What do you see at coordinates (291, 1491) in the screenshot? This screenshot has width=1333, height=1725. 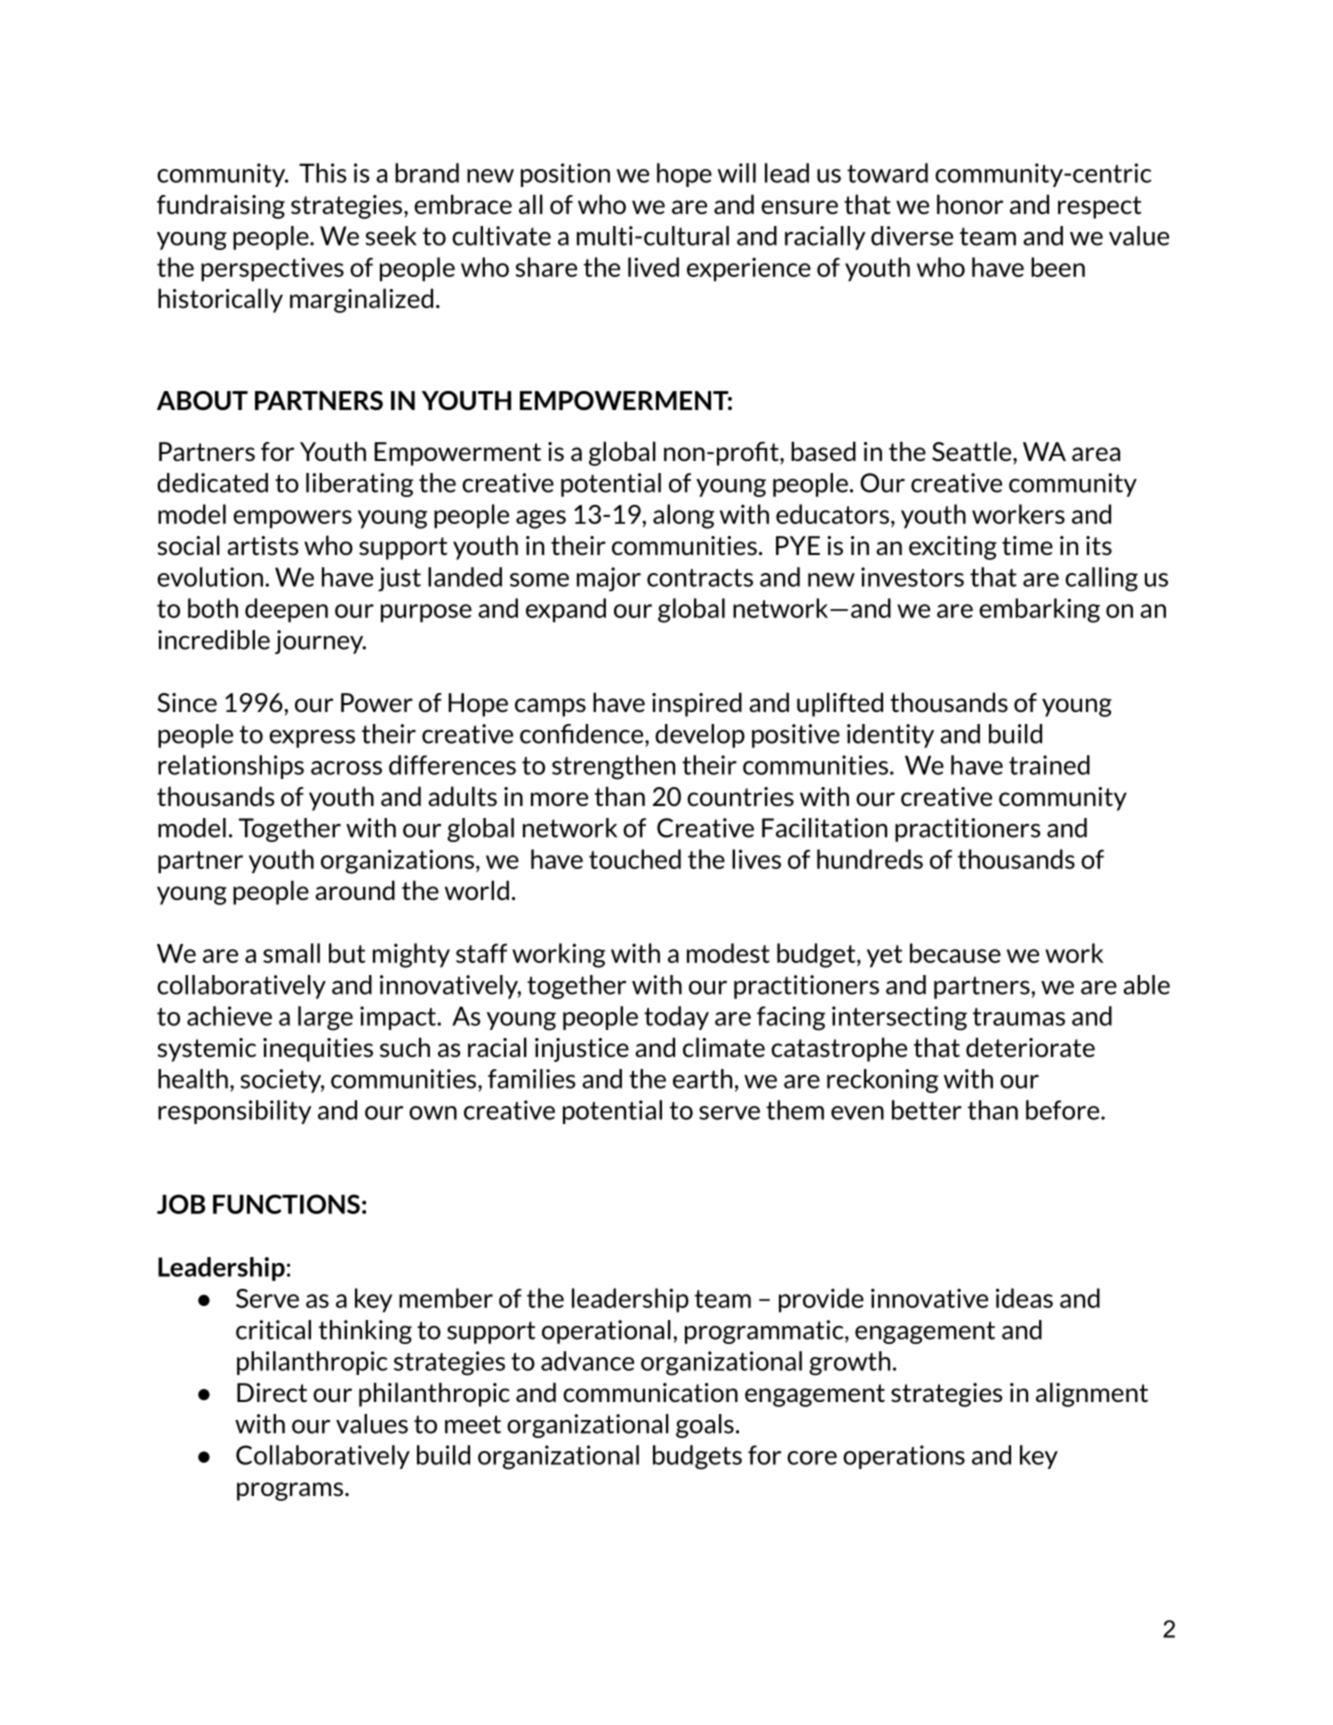 I see `programs` at bounding box center [291, 1491].
